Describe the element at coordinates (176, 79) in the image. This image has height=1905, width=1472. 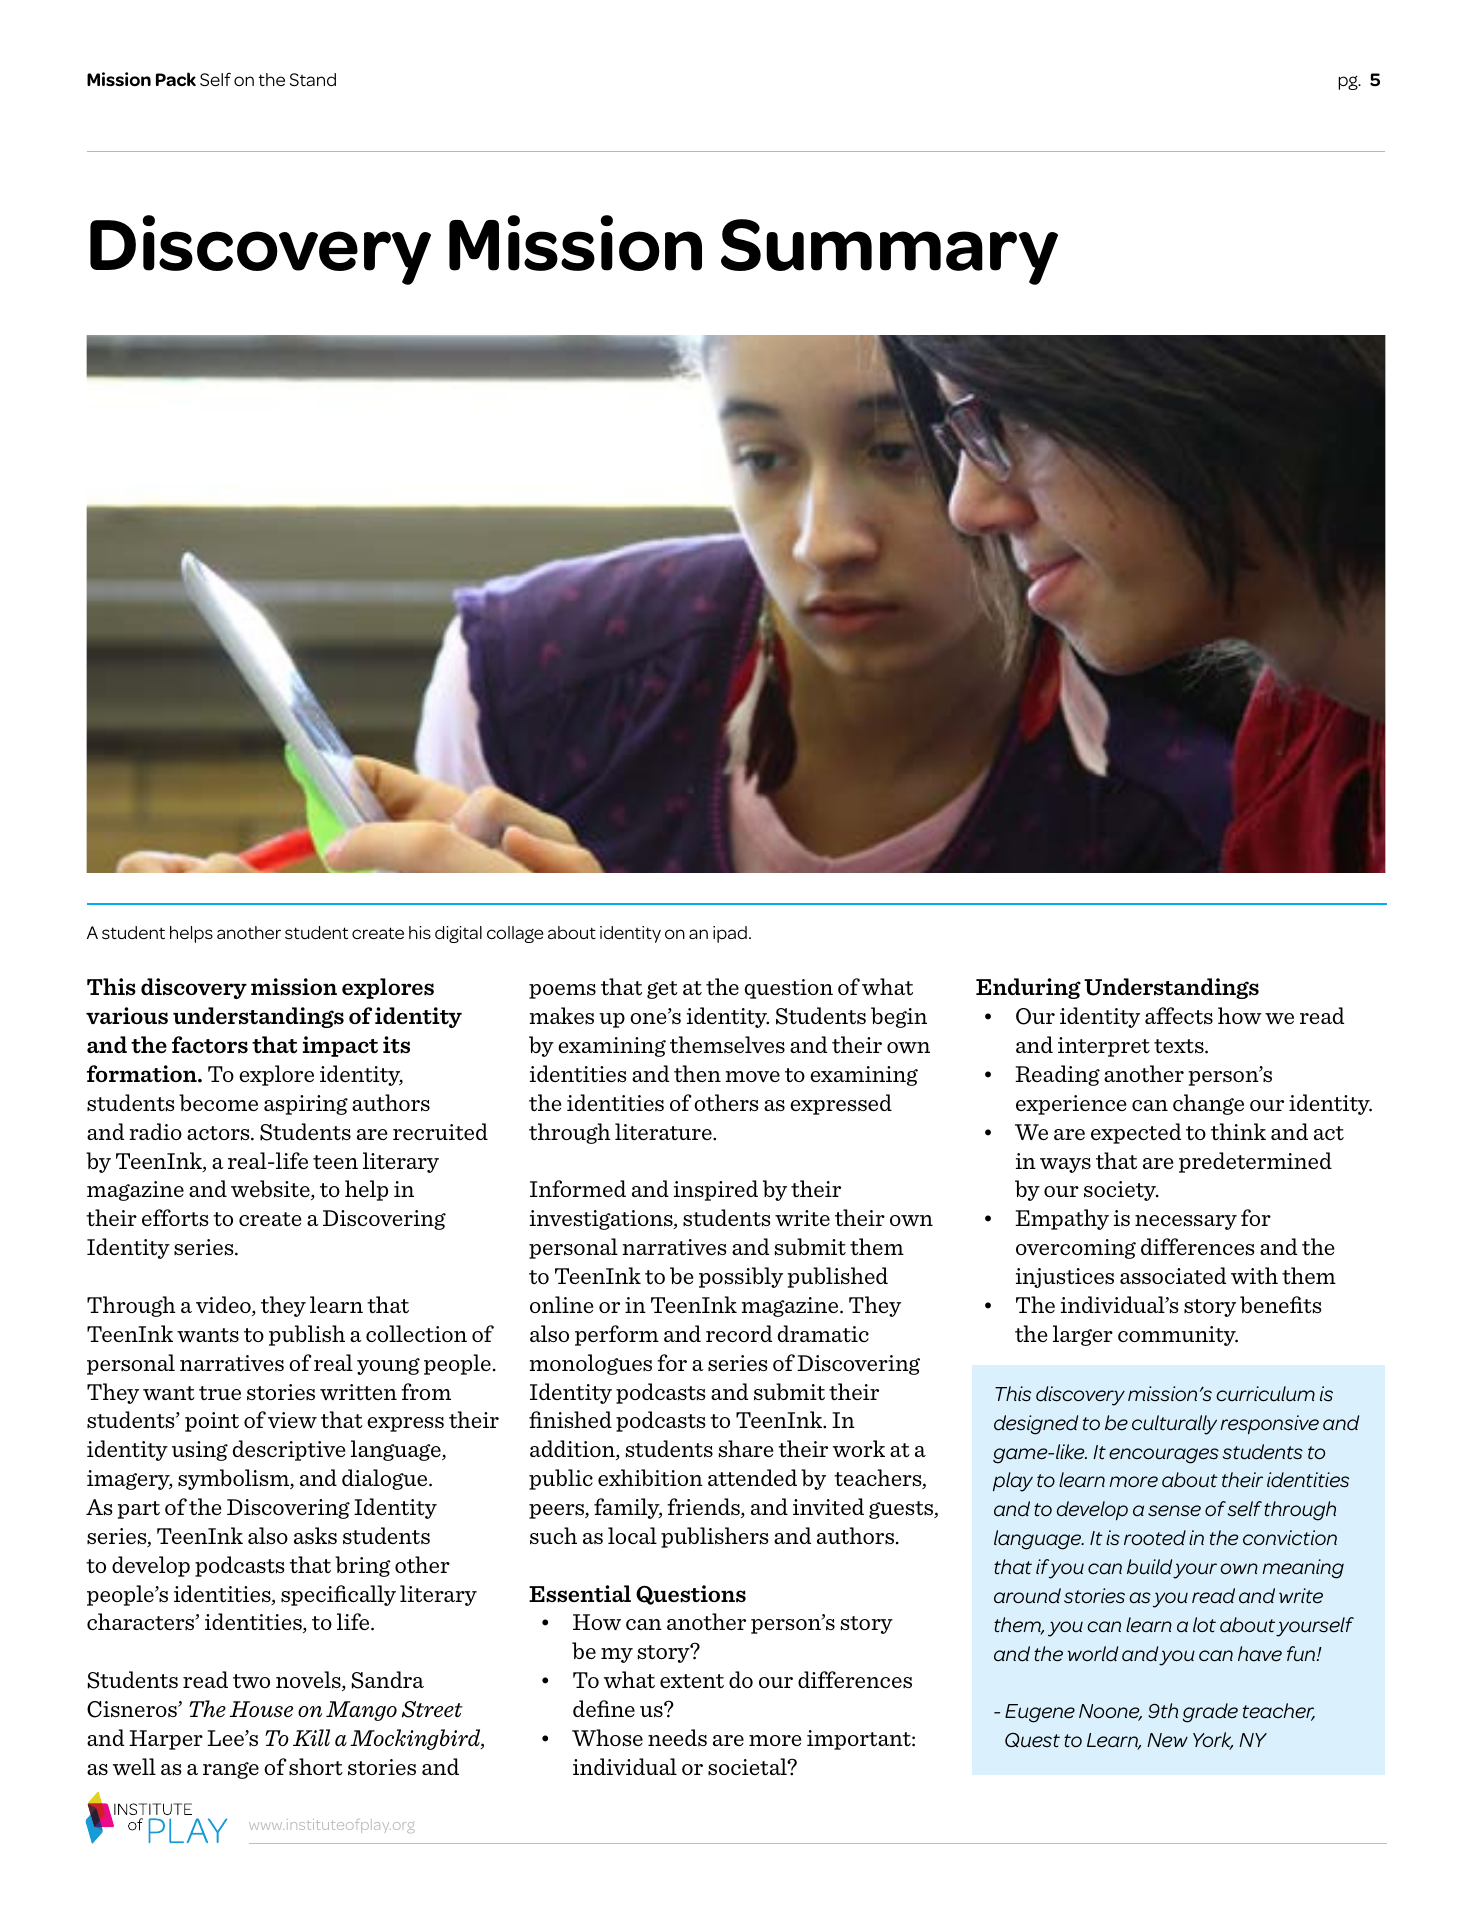
I see `Pack` at that location.
